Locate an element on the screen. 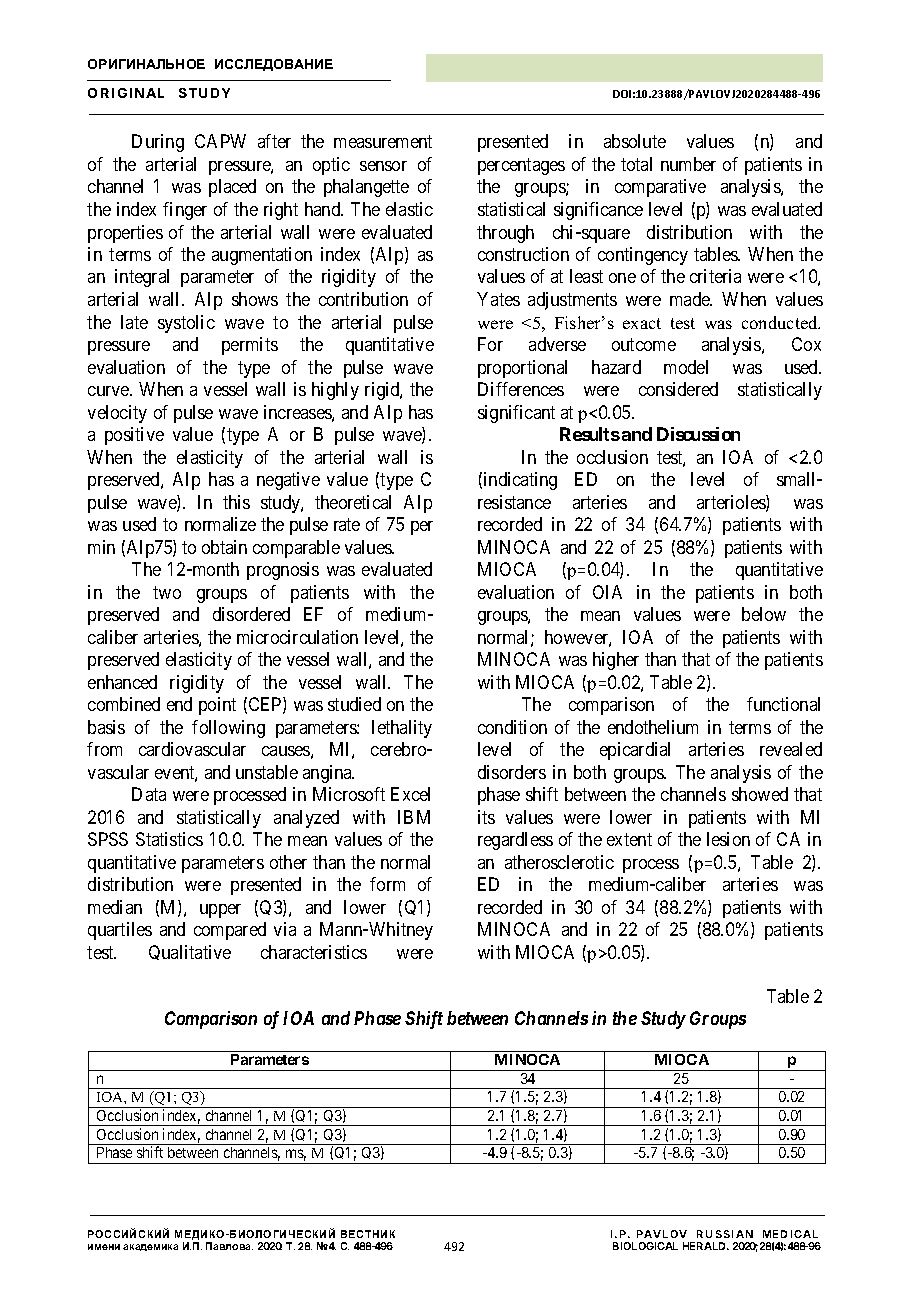  percentages is located at coordinates (521, 166).
